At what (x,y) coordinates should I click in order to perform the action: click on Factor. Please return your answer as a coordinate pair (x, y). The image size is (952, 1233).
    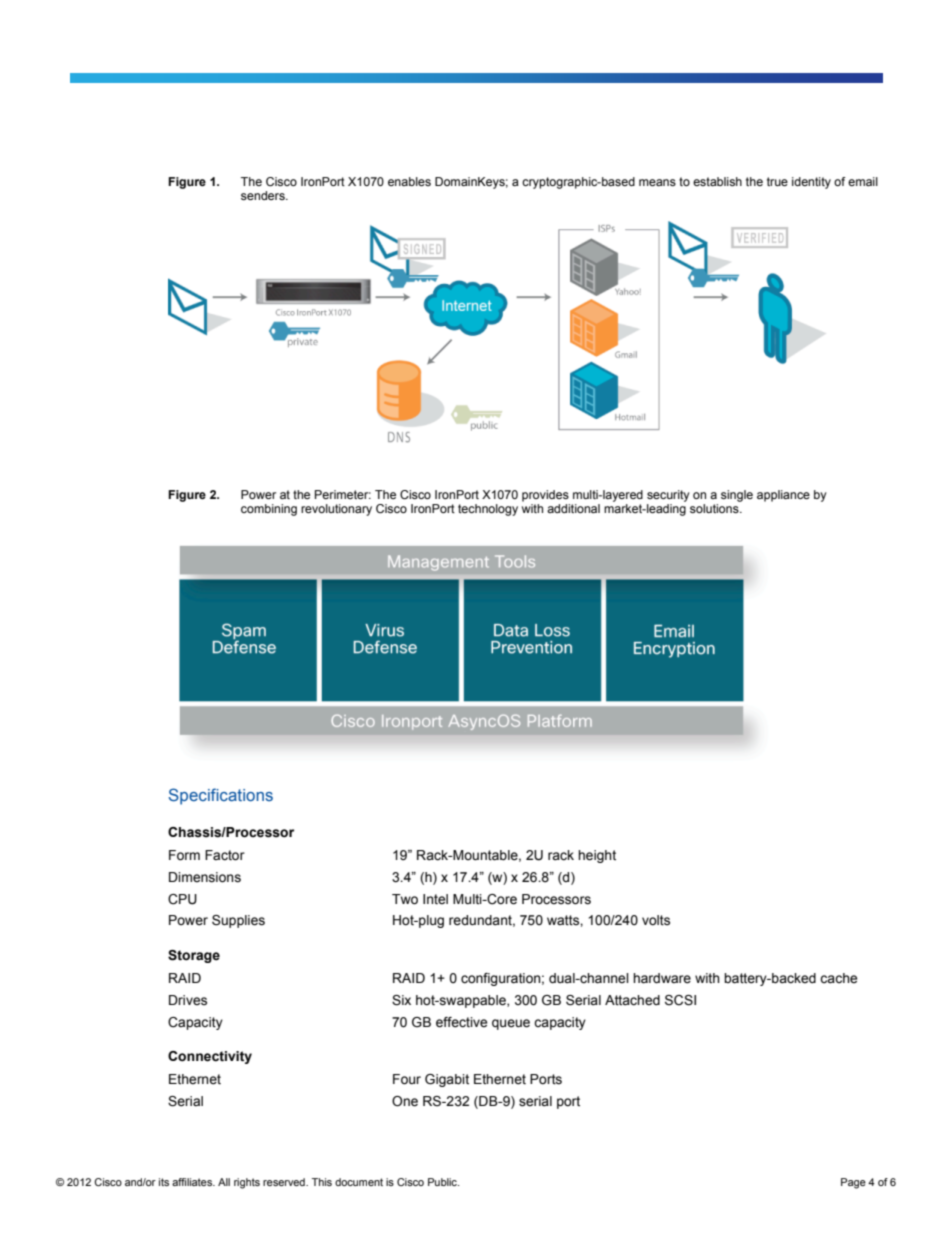
    Looking at the image, I should click on (225, 855).
